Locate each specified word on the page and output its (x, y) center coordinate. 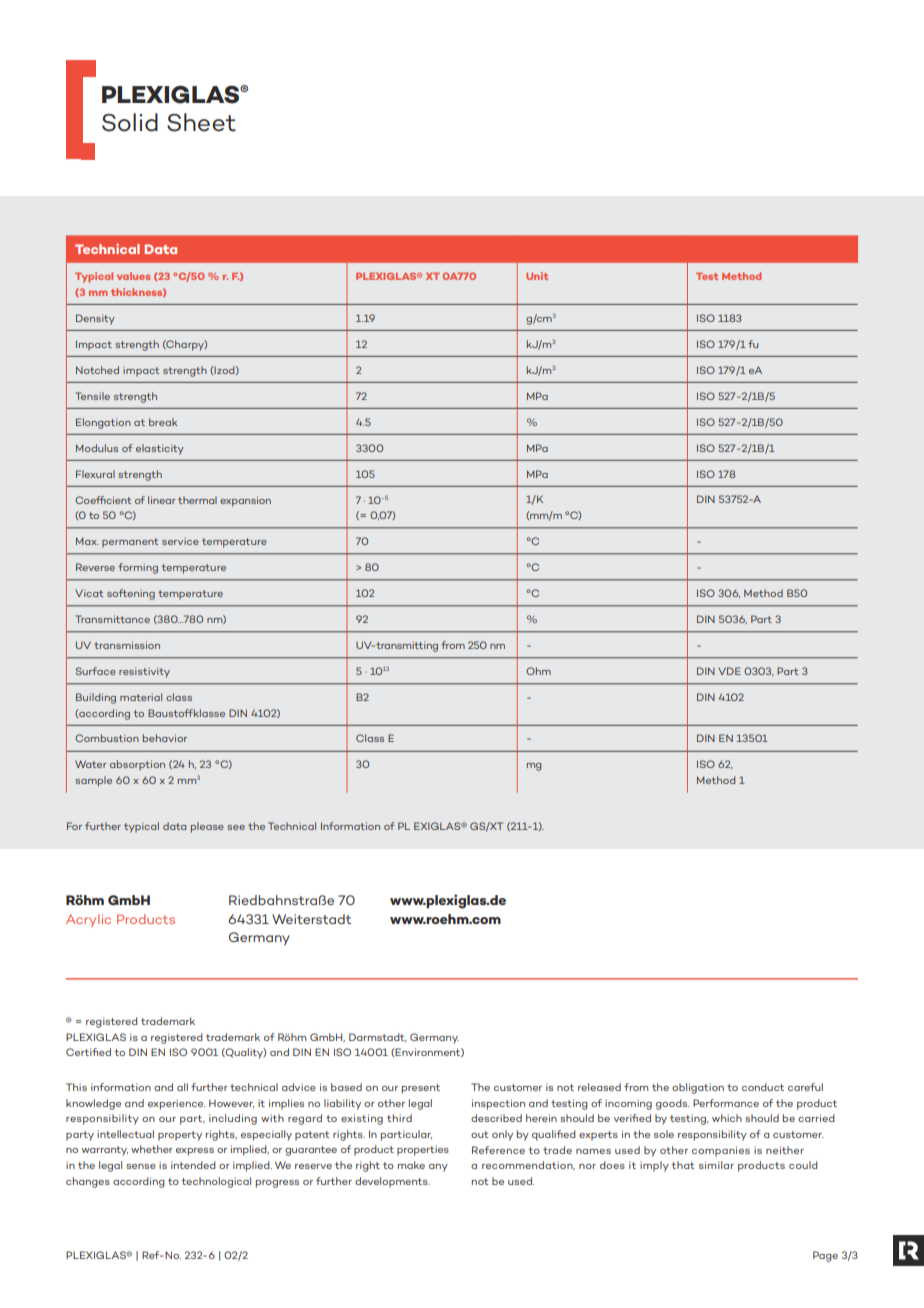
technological (216, 1182)
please (207, 827)
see (236, 827)
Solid (130, 122)
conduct (763, 1087)
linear (162, 500)
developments (392, 1182)
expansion (245, 501)
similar (716, 1165)
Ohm (538, 671)
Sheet (201, 122)
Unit (537, 276)
